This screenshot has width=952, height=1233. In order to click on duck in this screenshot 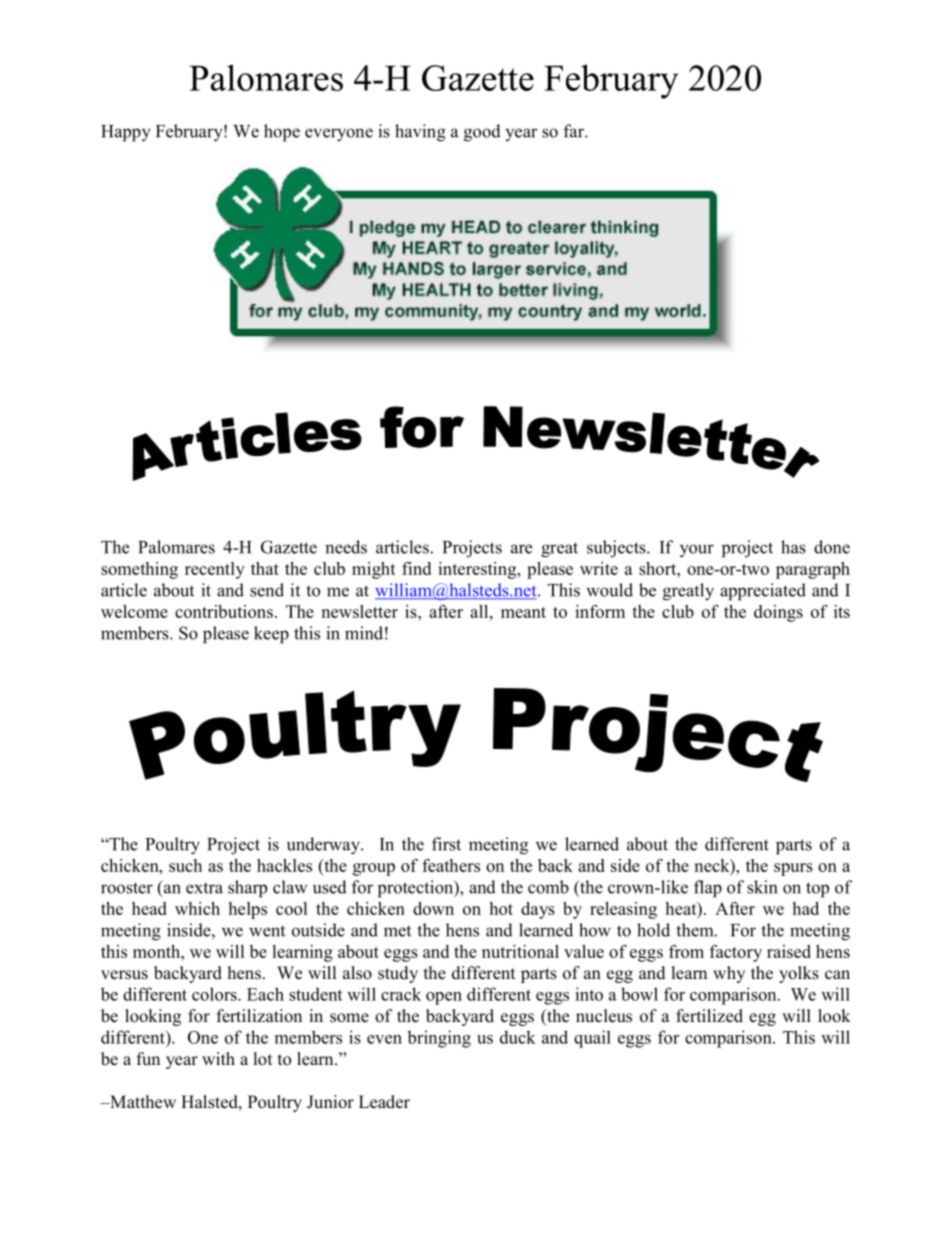, I will do `click(518, 1037)`.
